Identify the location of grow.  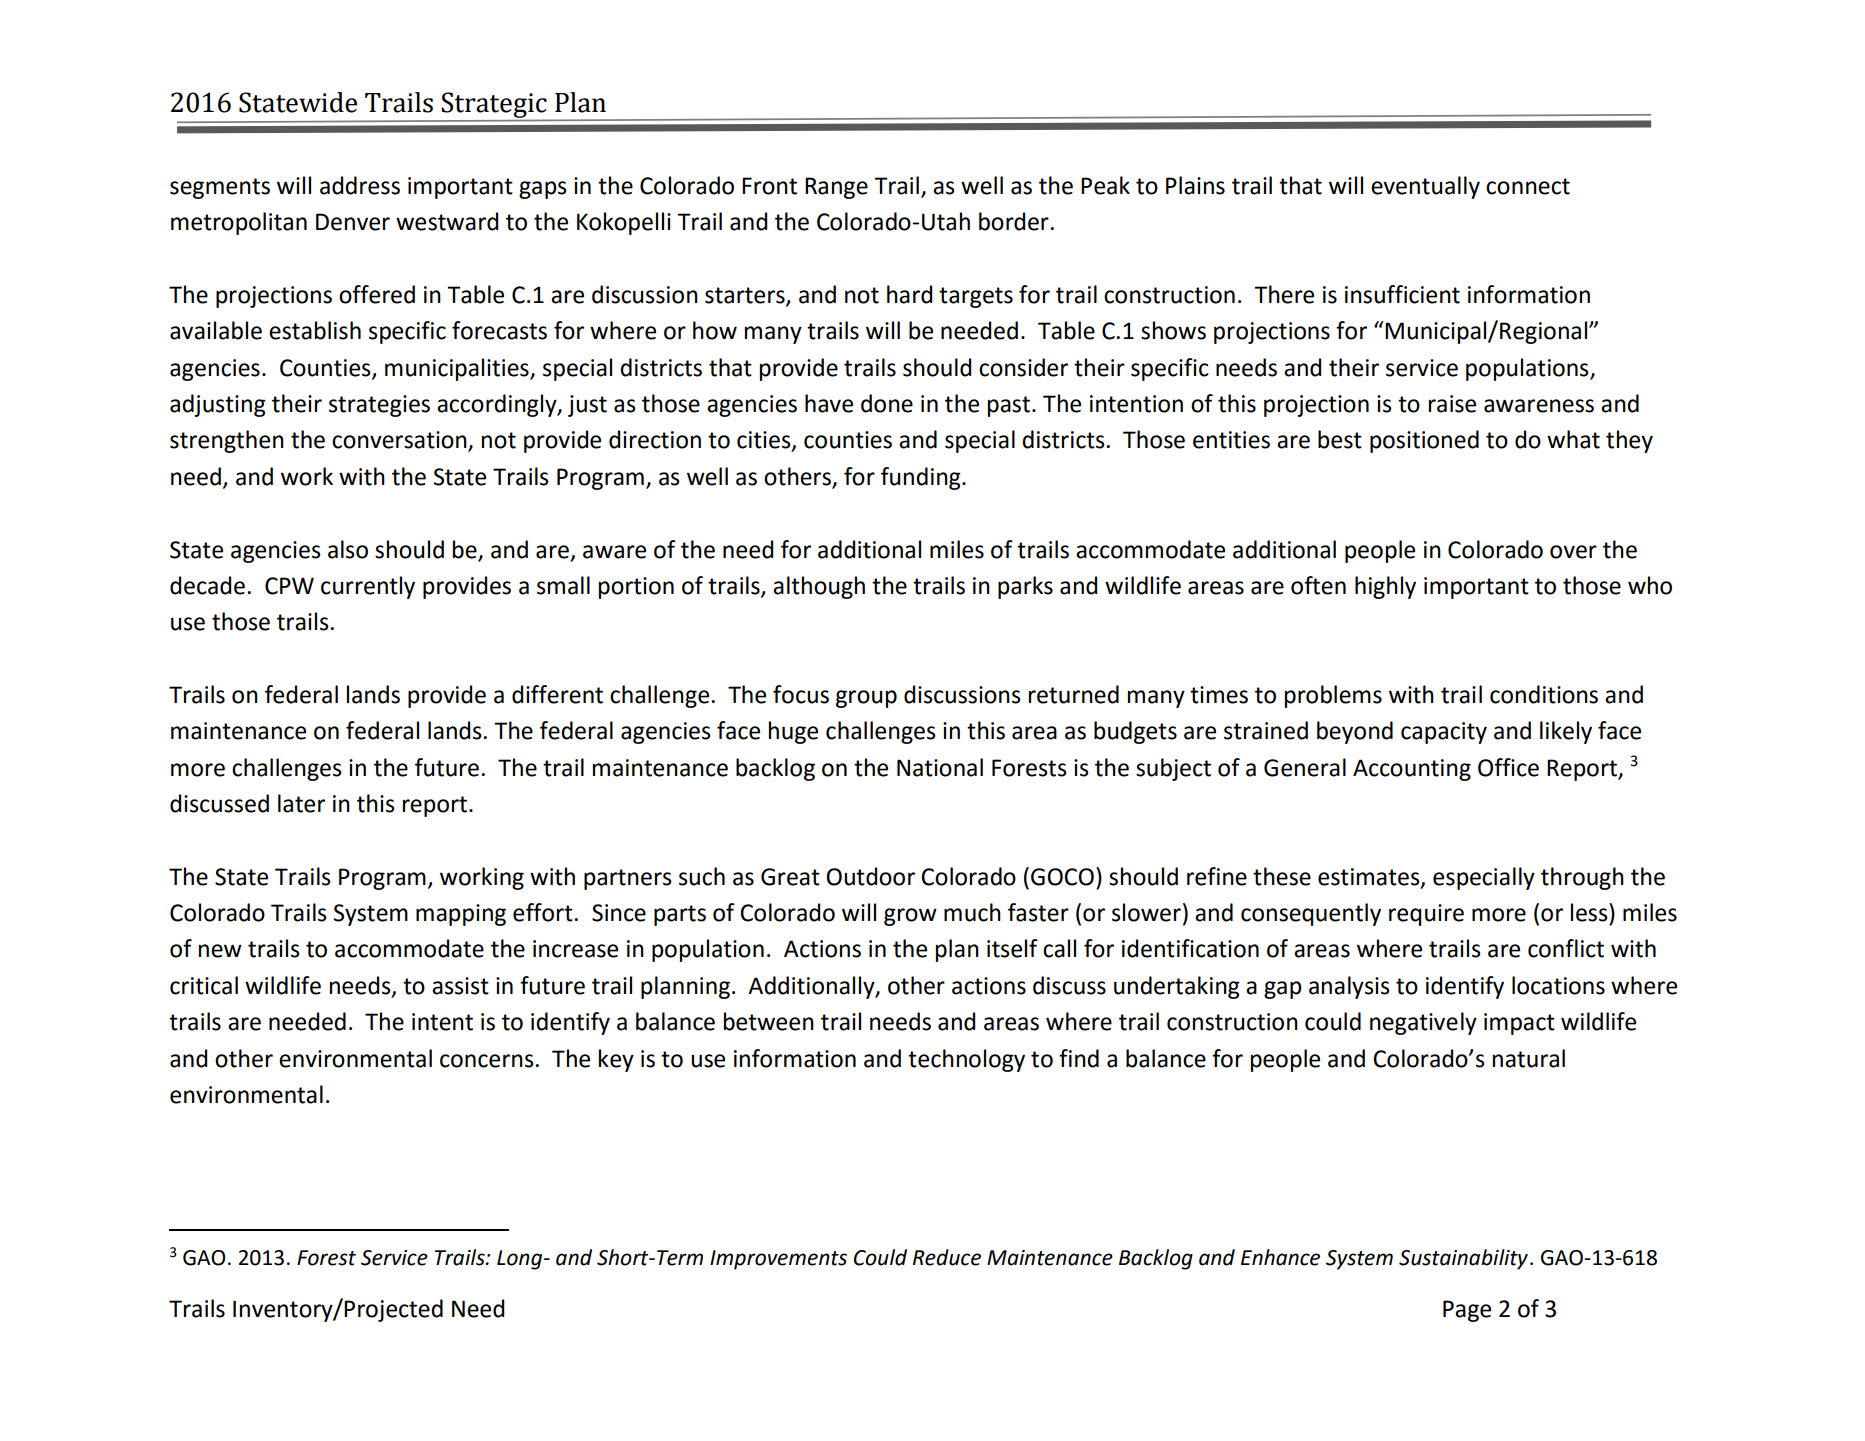
(910, 917).
